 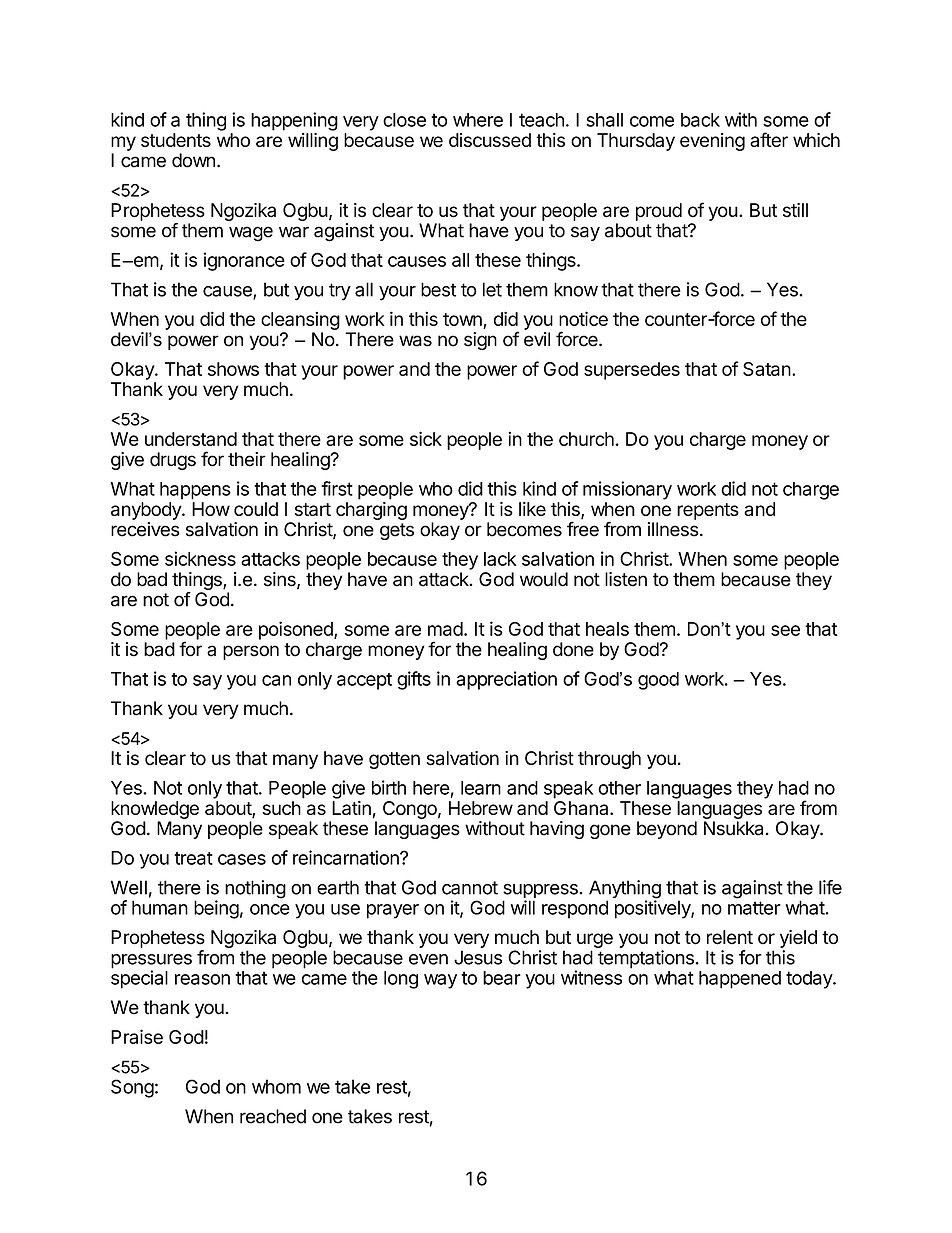 I want to click on such, so click(x=282, y=808).
